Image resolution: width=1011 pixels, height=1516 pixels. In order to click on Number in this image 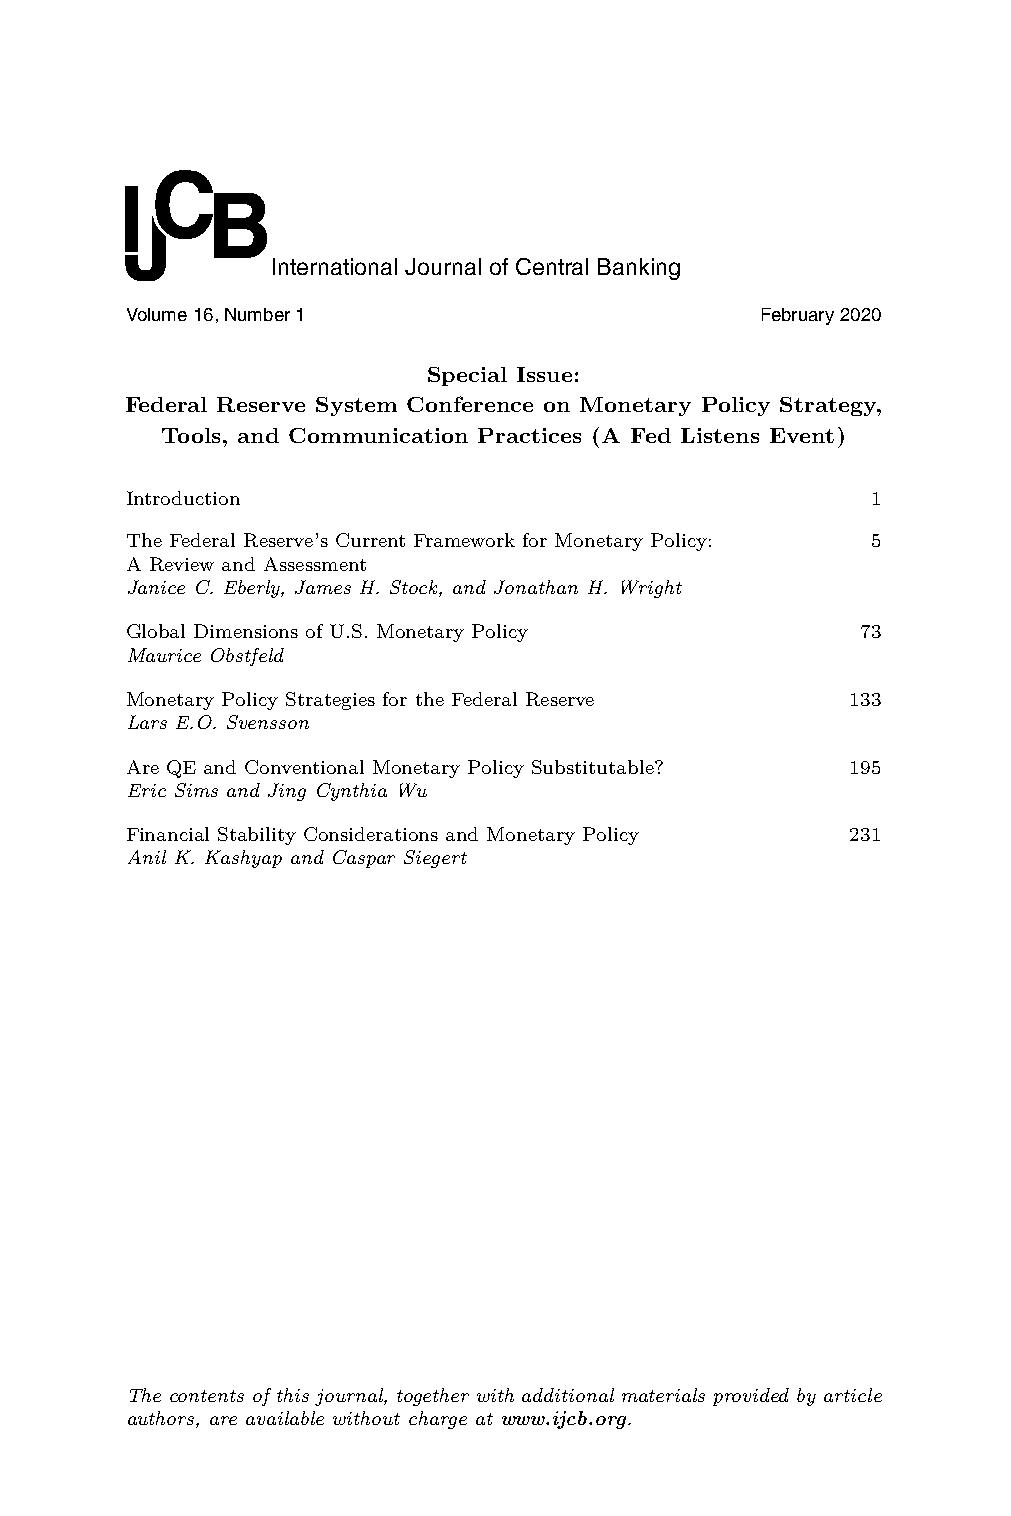, I will do `click(257, 314)`.
